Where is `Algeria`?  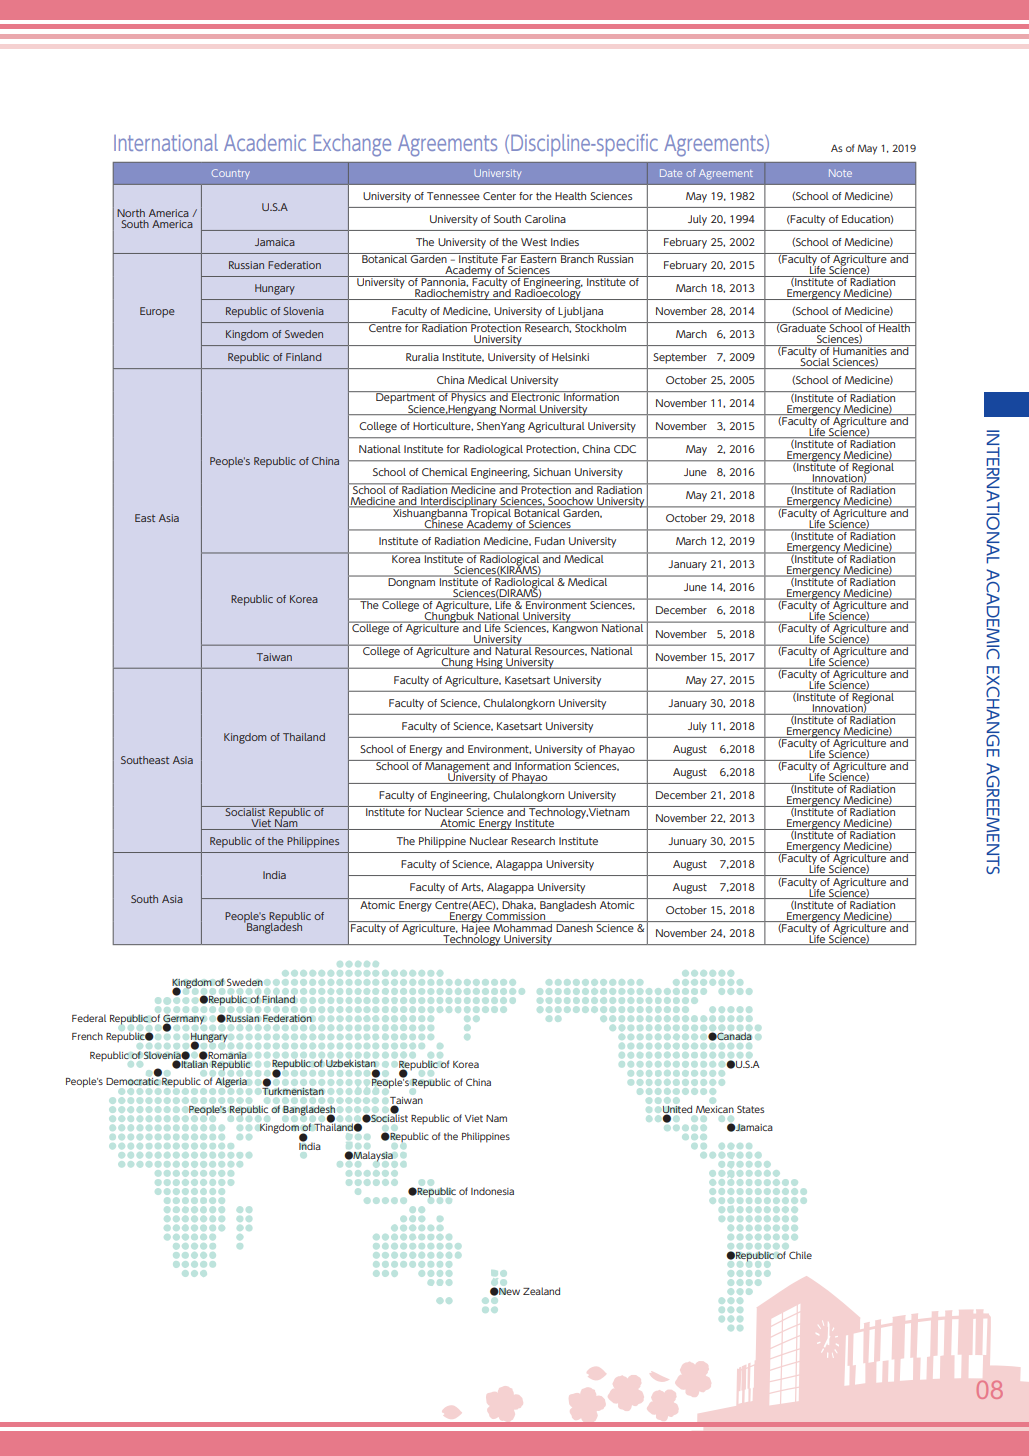
Algeria is located at coordinates (231, 1083).
